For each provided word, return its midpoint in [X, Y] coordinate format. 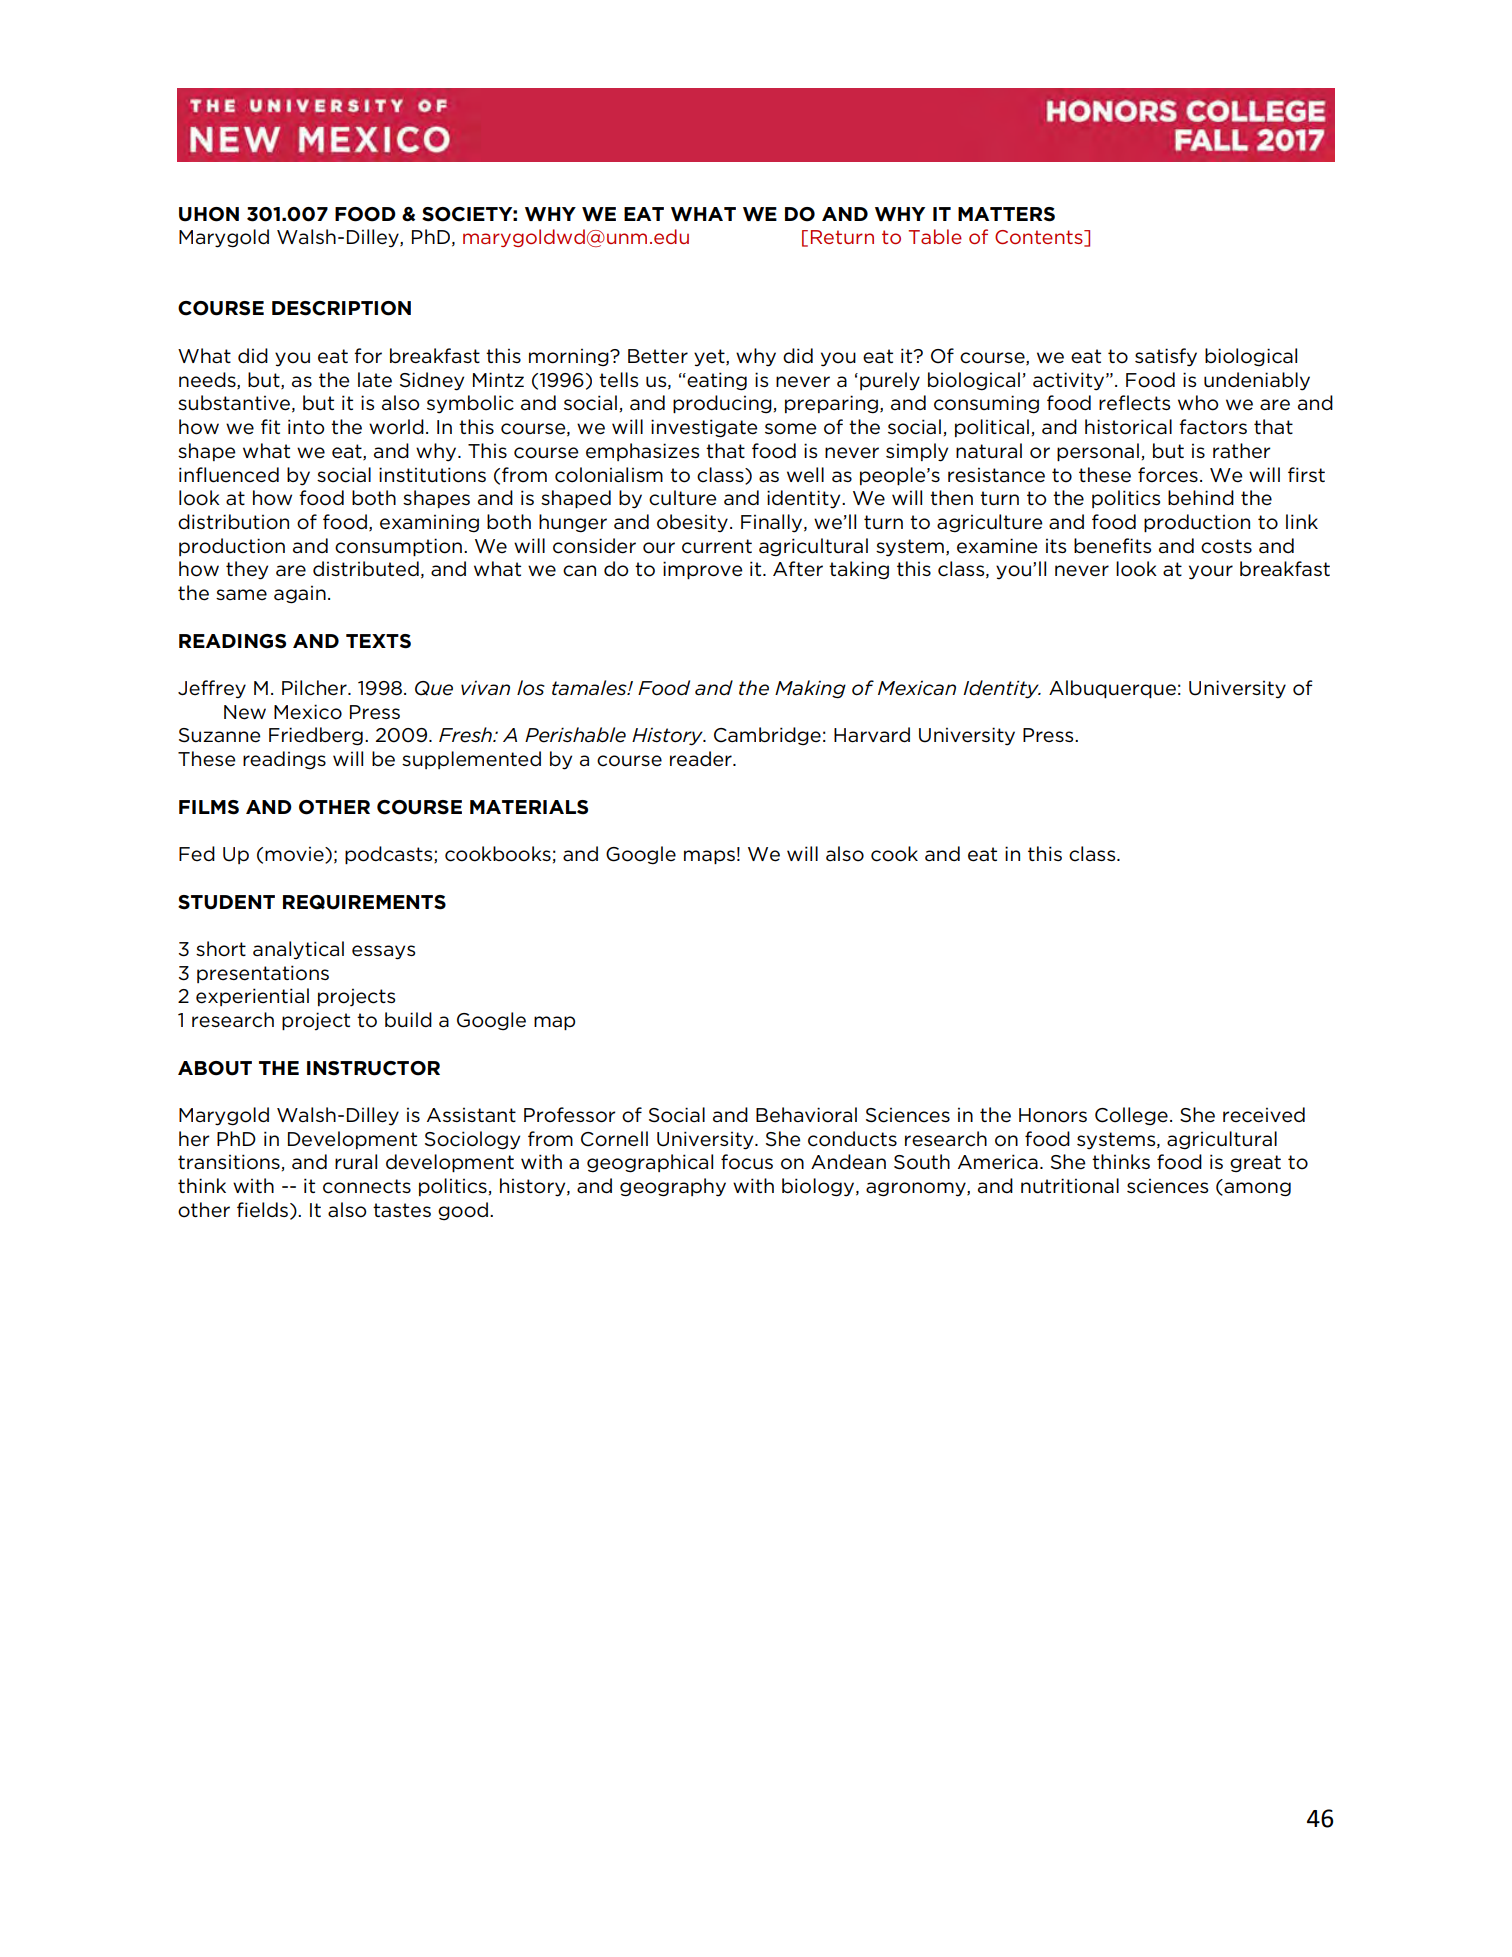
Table [935, 236]
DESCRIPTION [341, 308]
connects [367, 1186]
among [1256, 1189]
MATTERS [1006, 214]
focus [747, 1162]
